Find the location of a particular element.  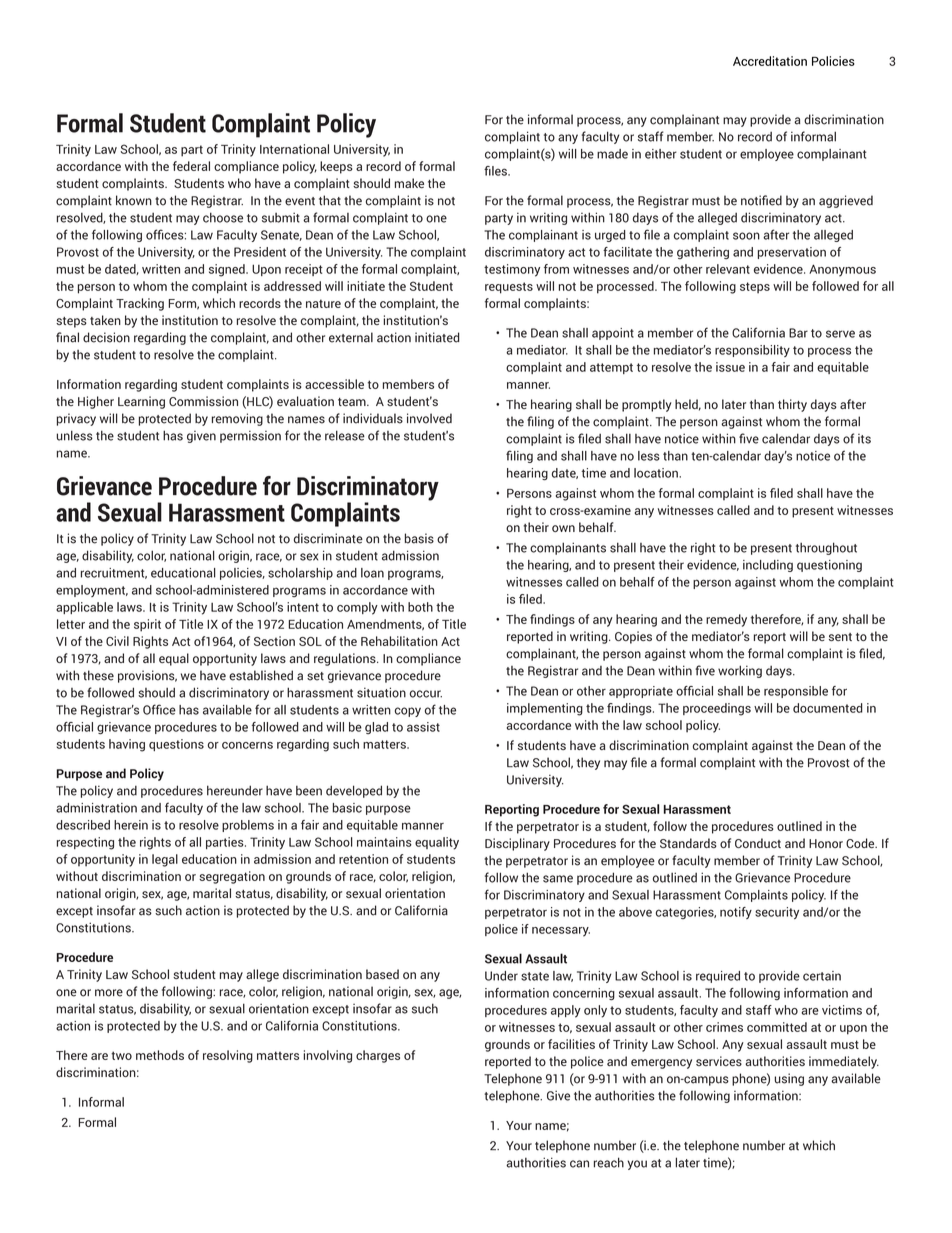

necessary is located at coordinates (561, 932).
